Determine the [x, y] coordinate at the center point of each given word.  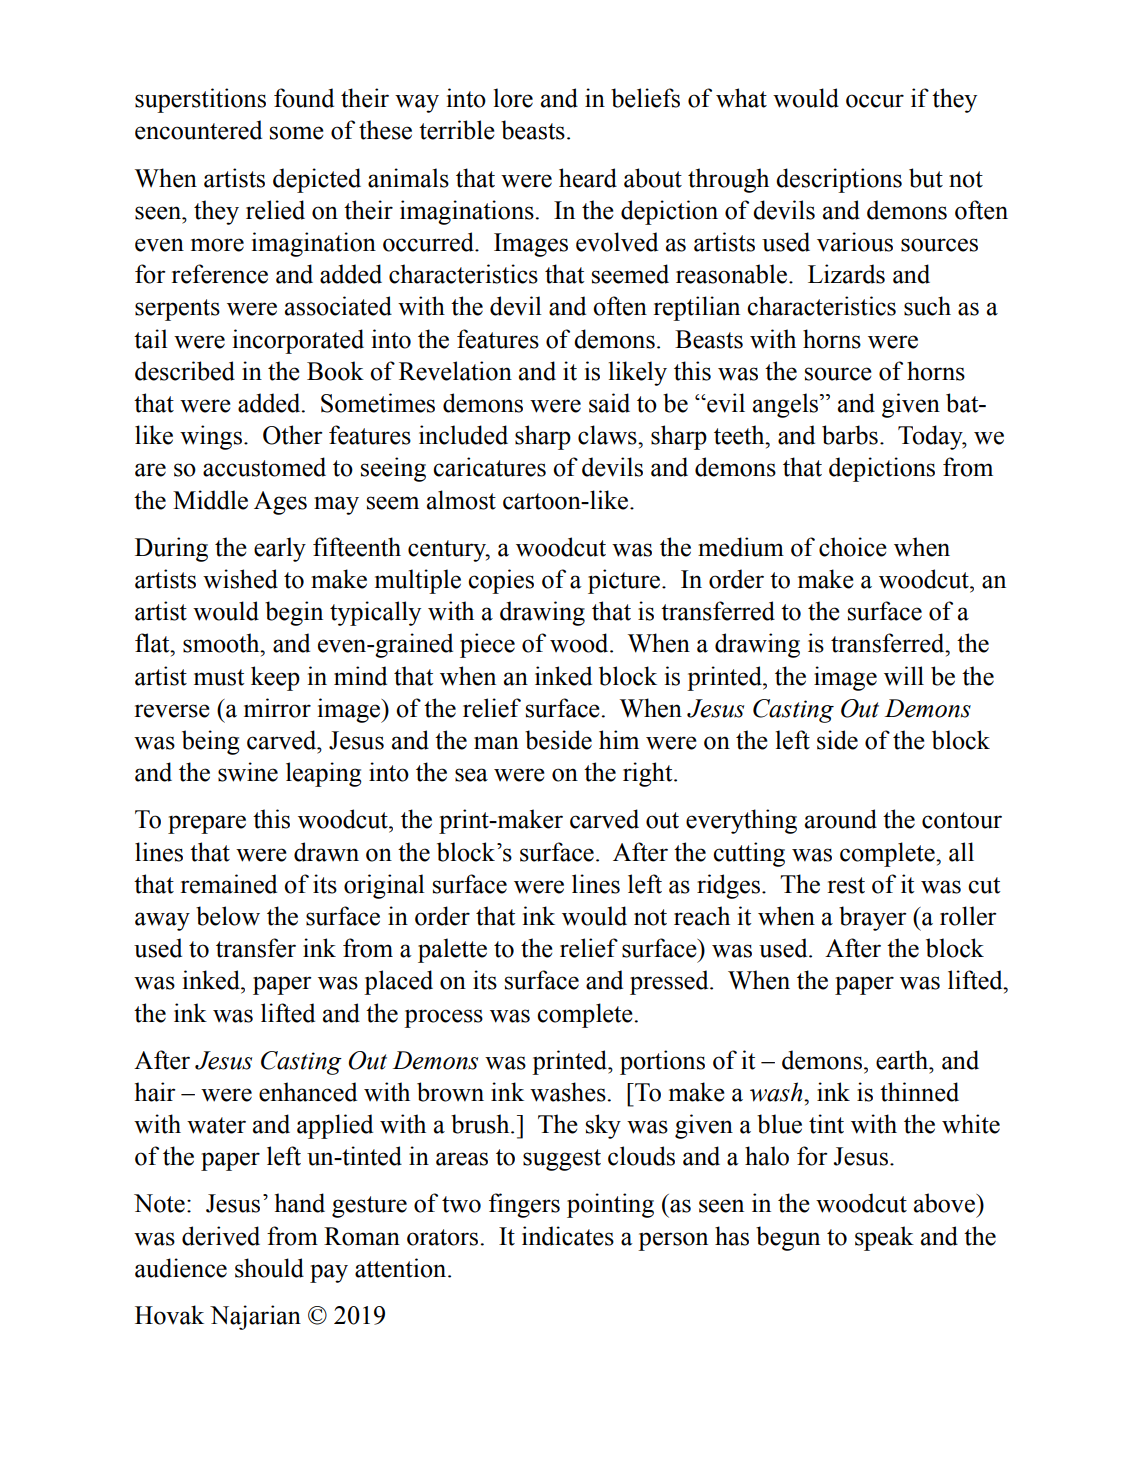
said [609, 403]
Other [293, 435]
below [228, 916]
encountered [198, 130]
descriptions [839, 180]
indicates [568, 1236]
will [904, 676]
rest [846, 885]
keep [275, 678]
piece [487, 645]
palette [452, 950]
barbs [850, 435]
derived [221, 1236]
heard [588, 178]
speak [884, 1238]
